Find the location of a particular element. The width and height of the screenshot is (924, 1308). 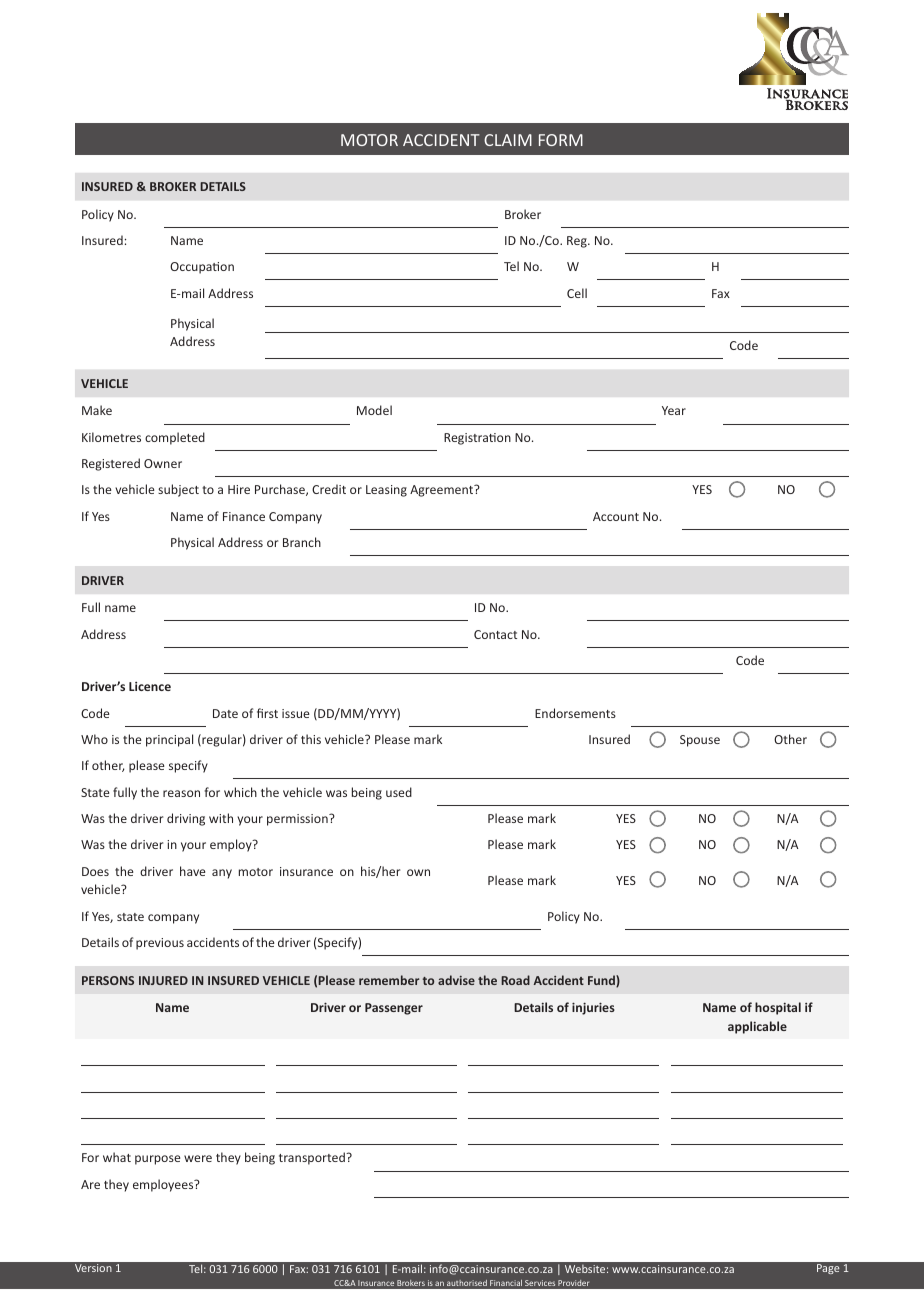

Occupation is located at coordinates (202, 268).
